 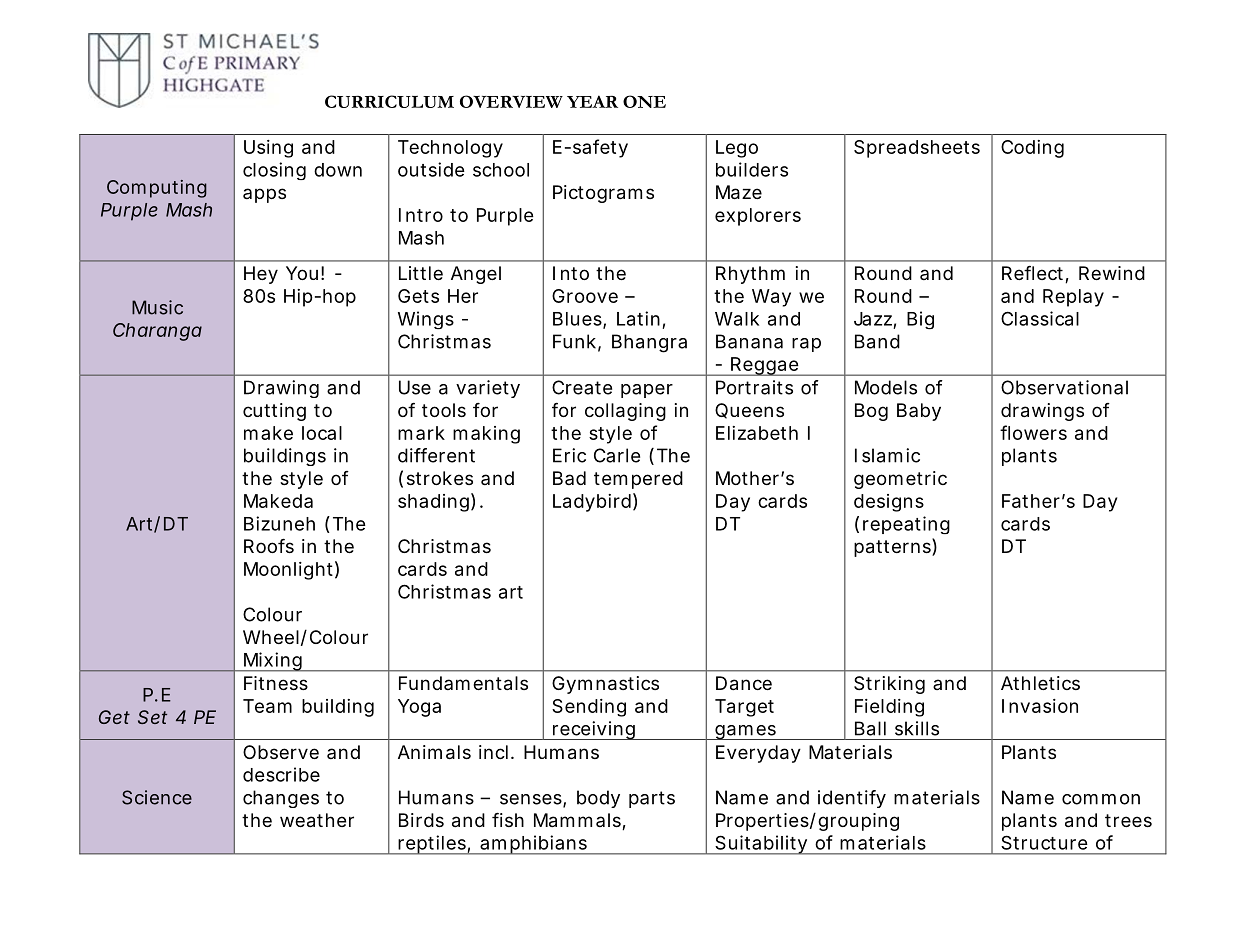 I want to click on different, so click(x=436, y=455).
